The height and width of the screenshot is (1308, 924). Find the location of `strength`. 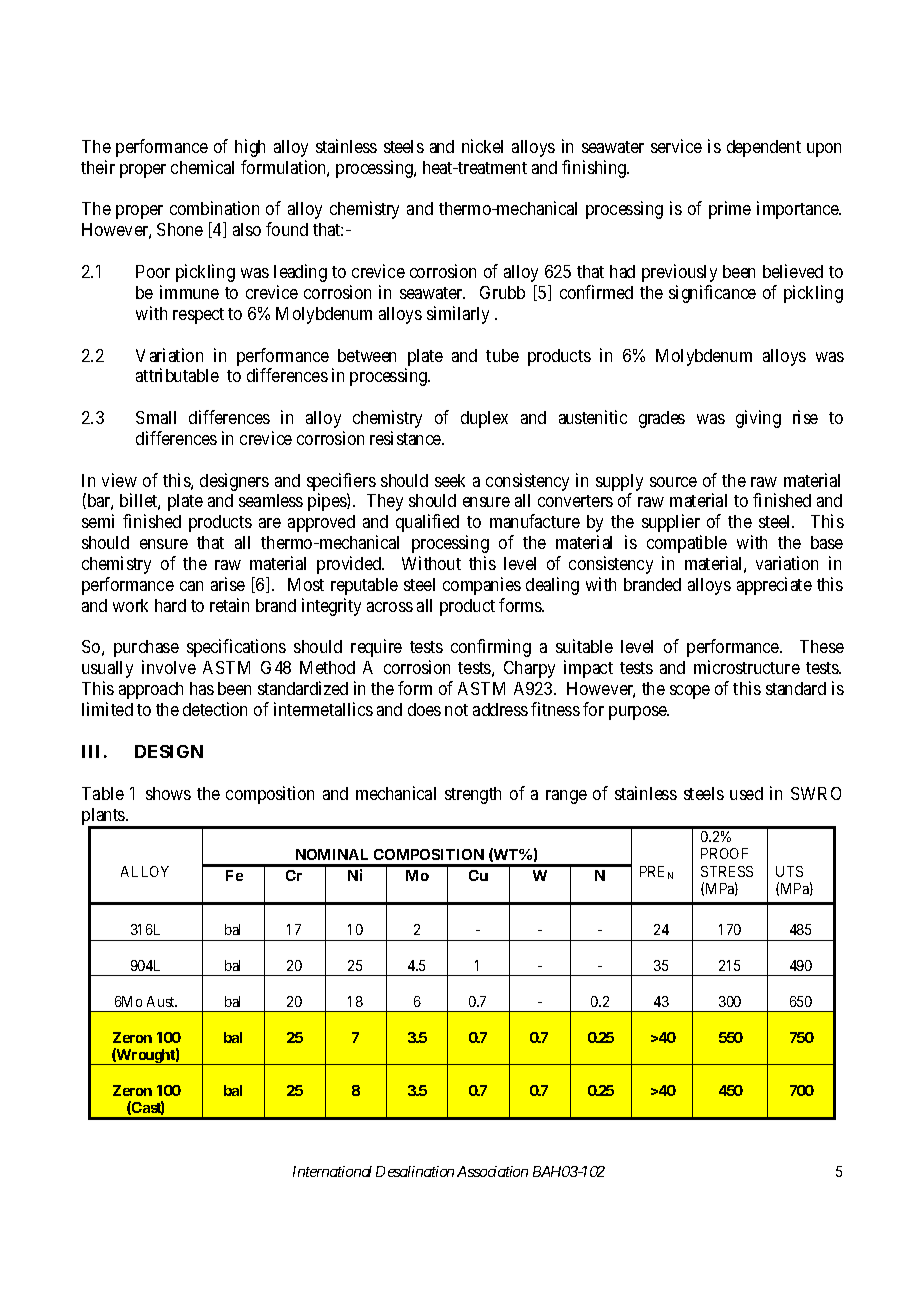

strength is located at coordinates (473, 795).
